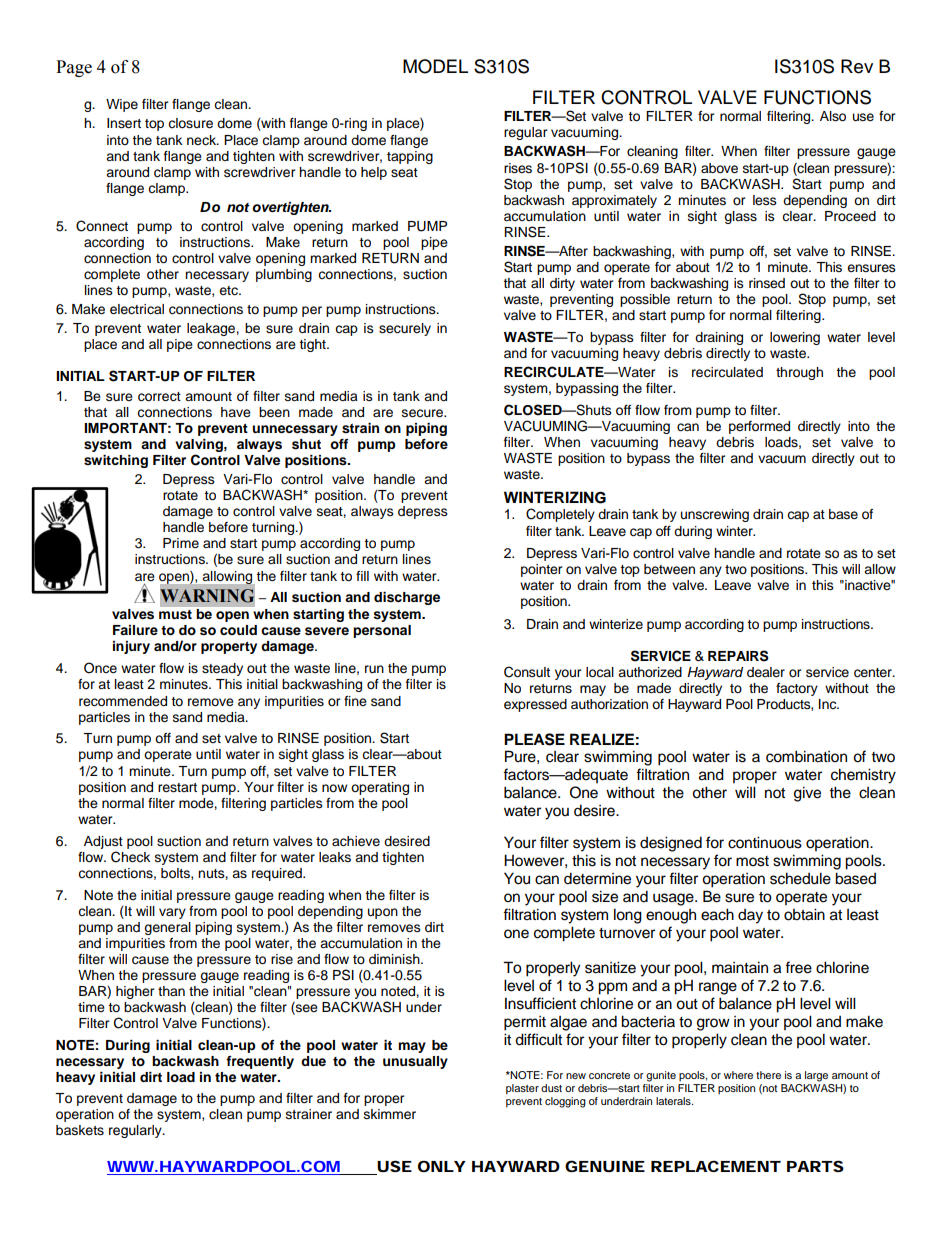 The image size is (952, 1233). Describe the element at coordinates (122, 105) in the page. I see `Wipe` at that location.
